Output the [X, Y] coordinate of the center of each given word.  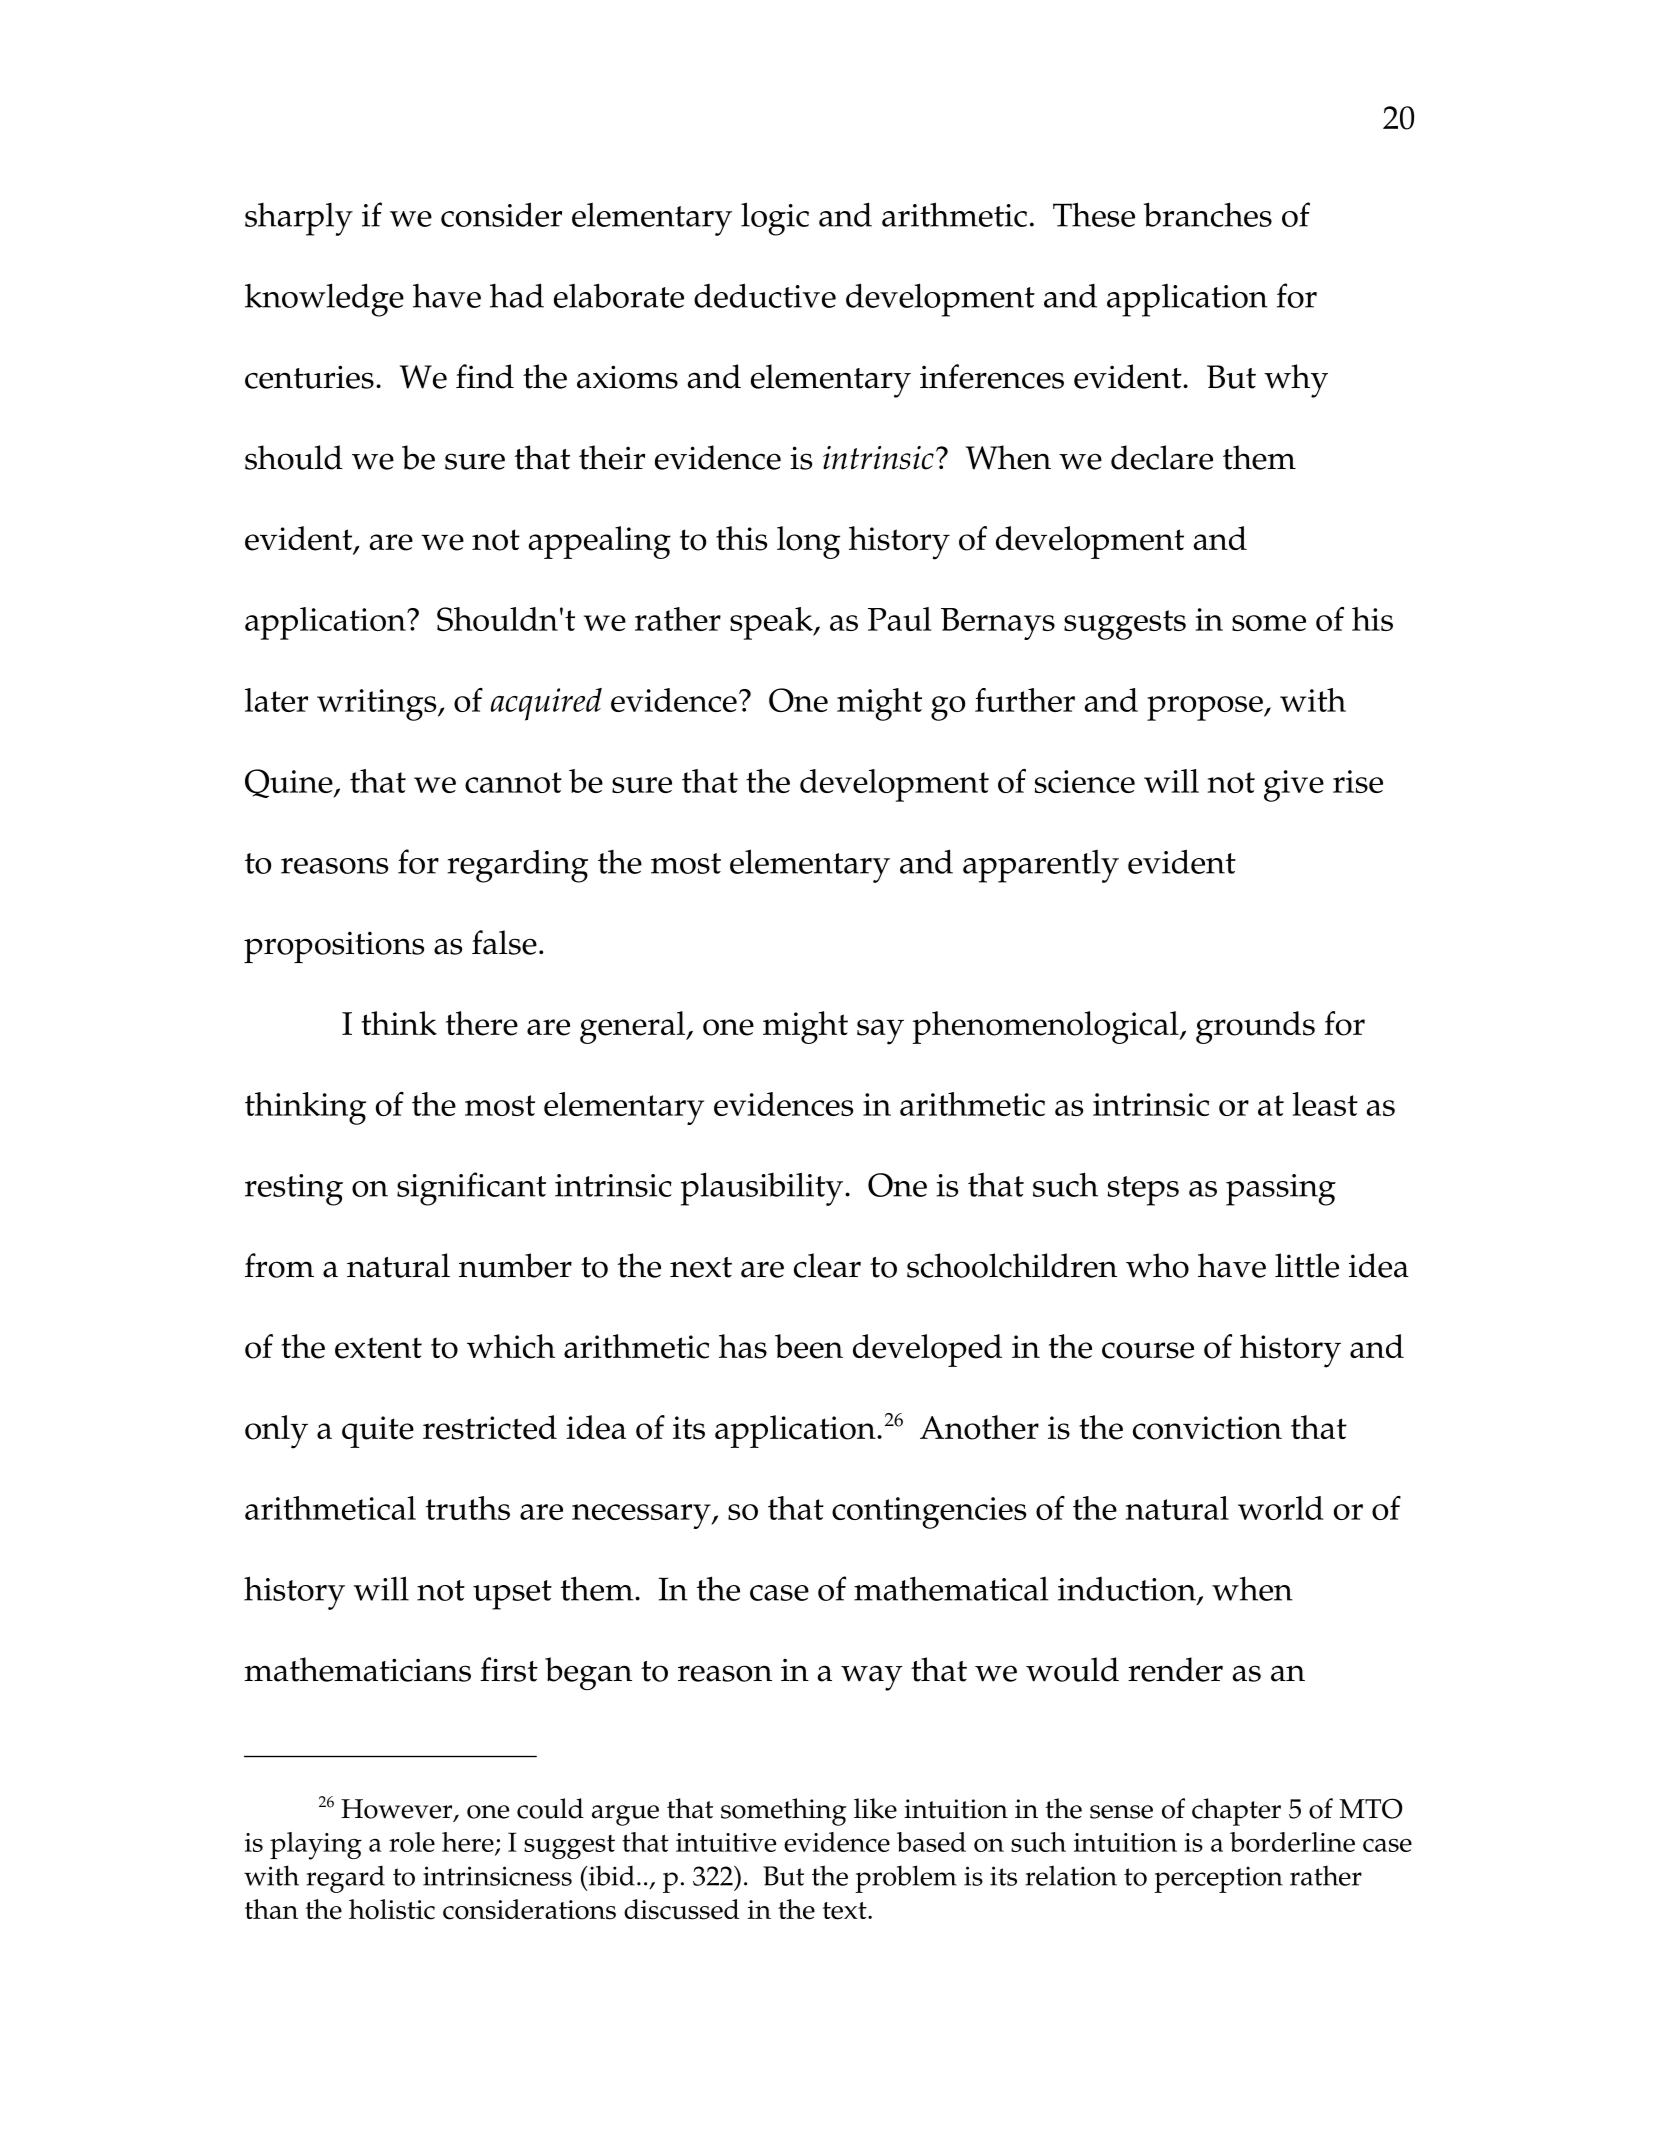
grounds [1255, 1027]
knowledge [324, 300]
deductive [765, 295]
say [880, 1032]
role [412, 1842]
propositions [334, 947]
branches [1208, 214]
